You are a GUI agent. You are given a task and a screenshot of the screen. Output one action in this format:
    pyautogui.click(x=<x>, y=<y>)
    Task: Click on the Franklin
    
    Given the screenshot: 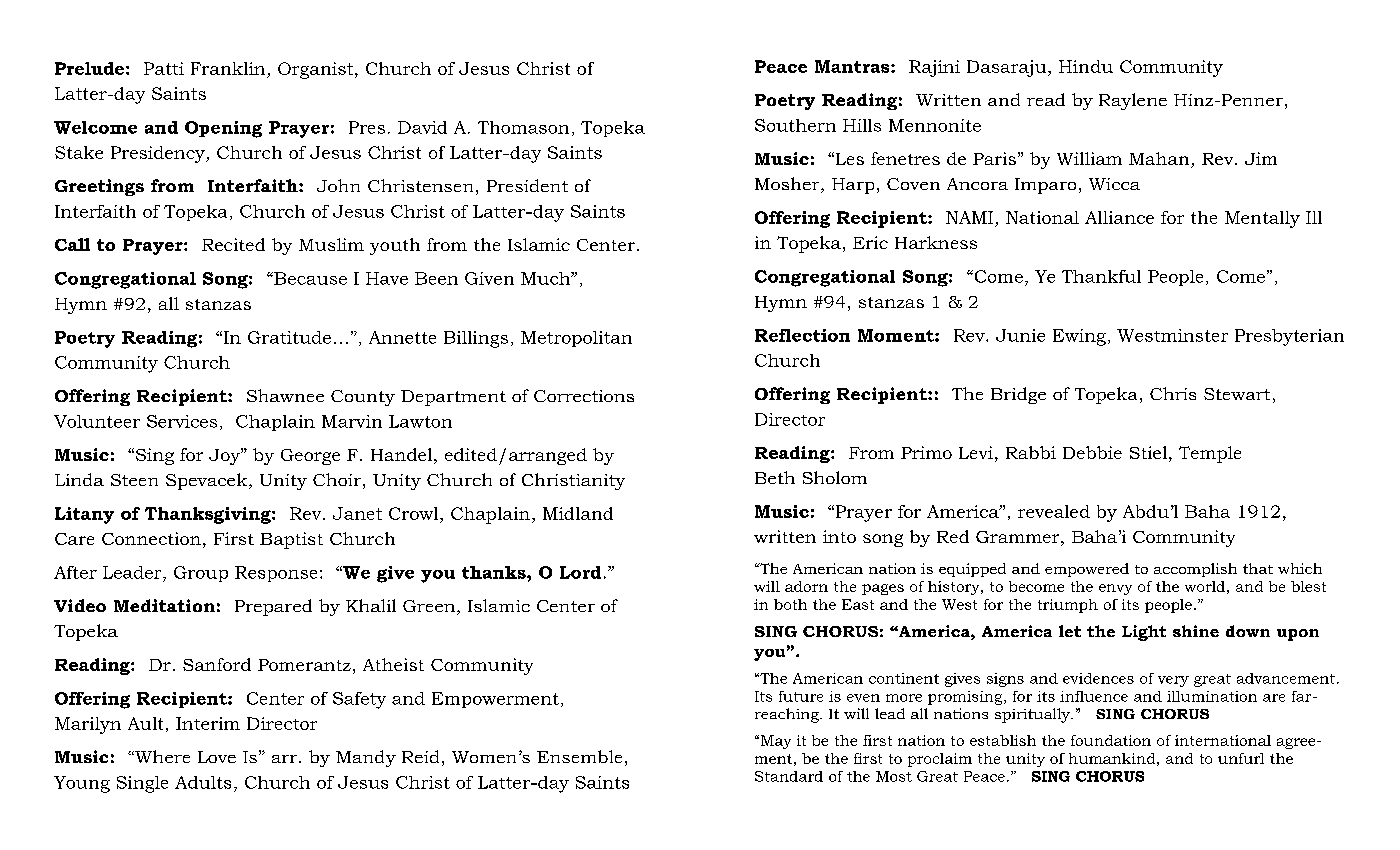 What is the action you would take?
    pyautogui.click(x=228, y=68)
